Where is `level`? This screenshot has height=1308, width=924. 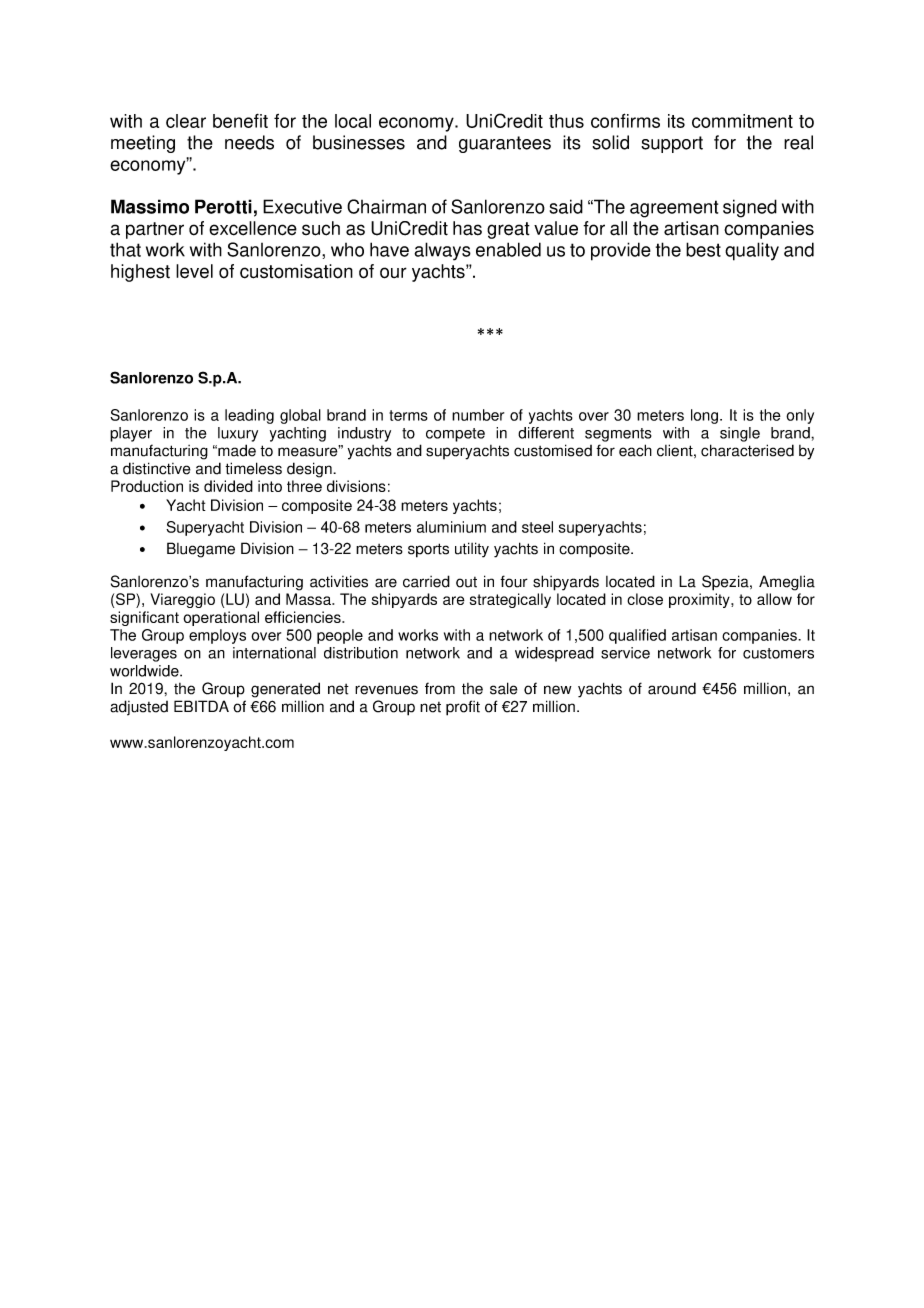
level is located at coordinates (194, 271).
